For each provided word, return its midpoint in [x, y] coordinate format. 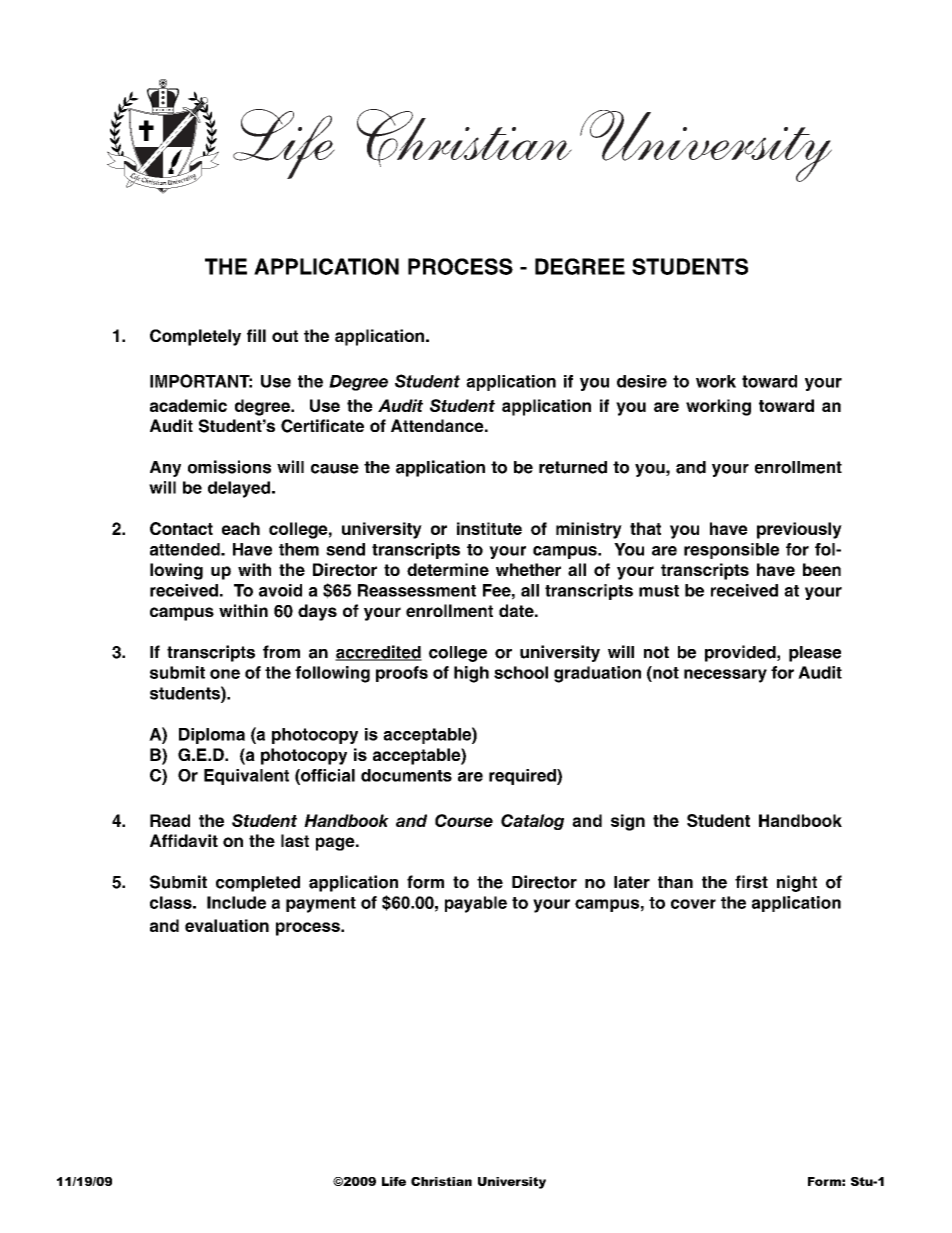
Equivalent [246, 777]
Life [394, 1181]
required [523, 777]
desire [642, 381]
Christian [441, 1181]
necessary [725, 676]
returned [573, 467]
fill [256, 335]
